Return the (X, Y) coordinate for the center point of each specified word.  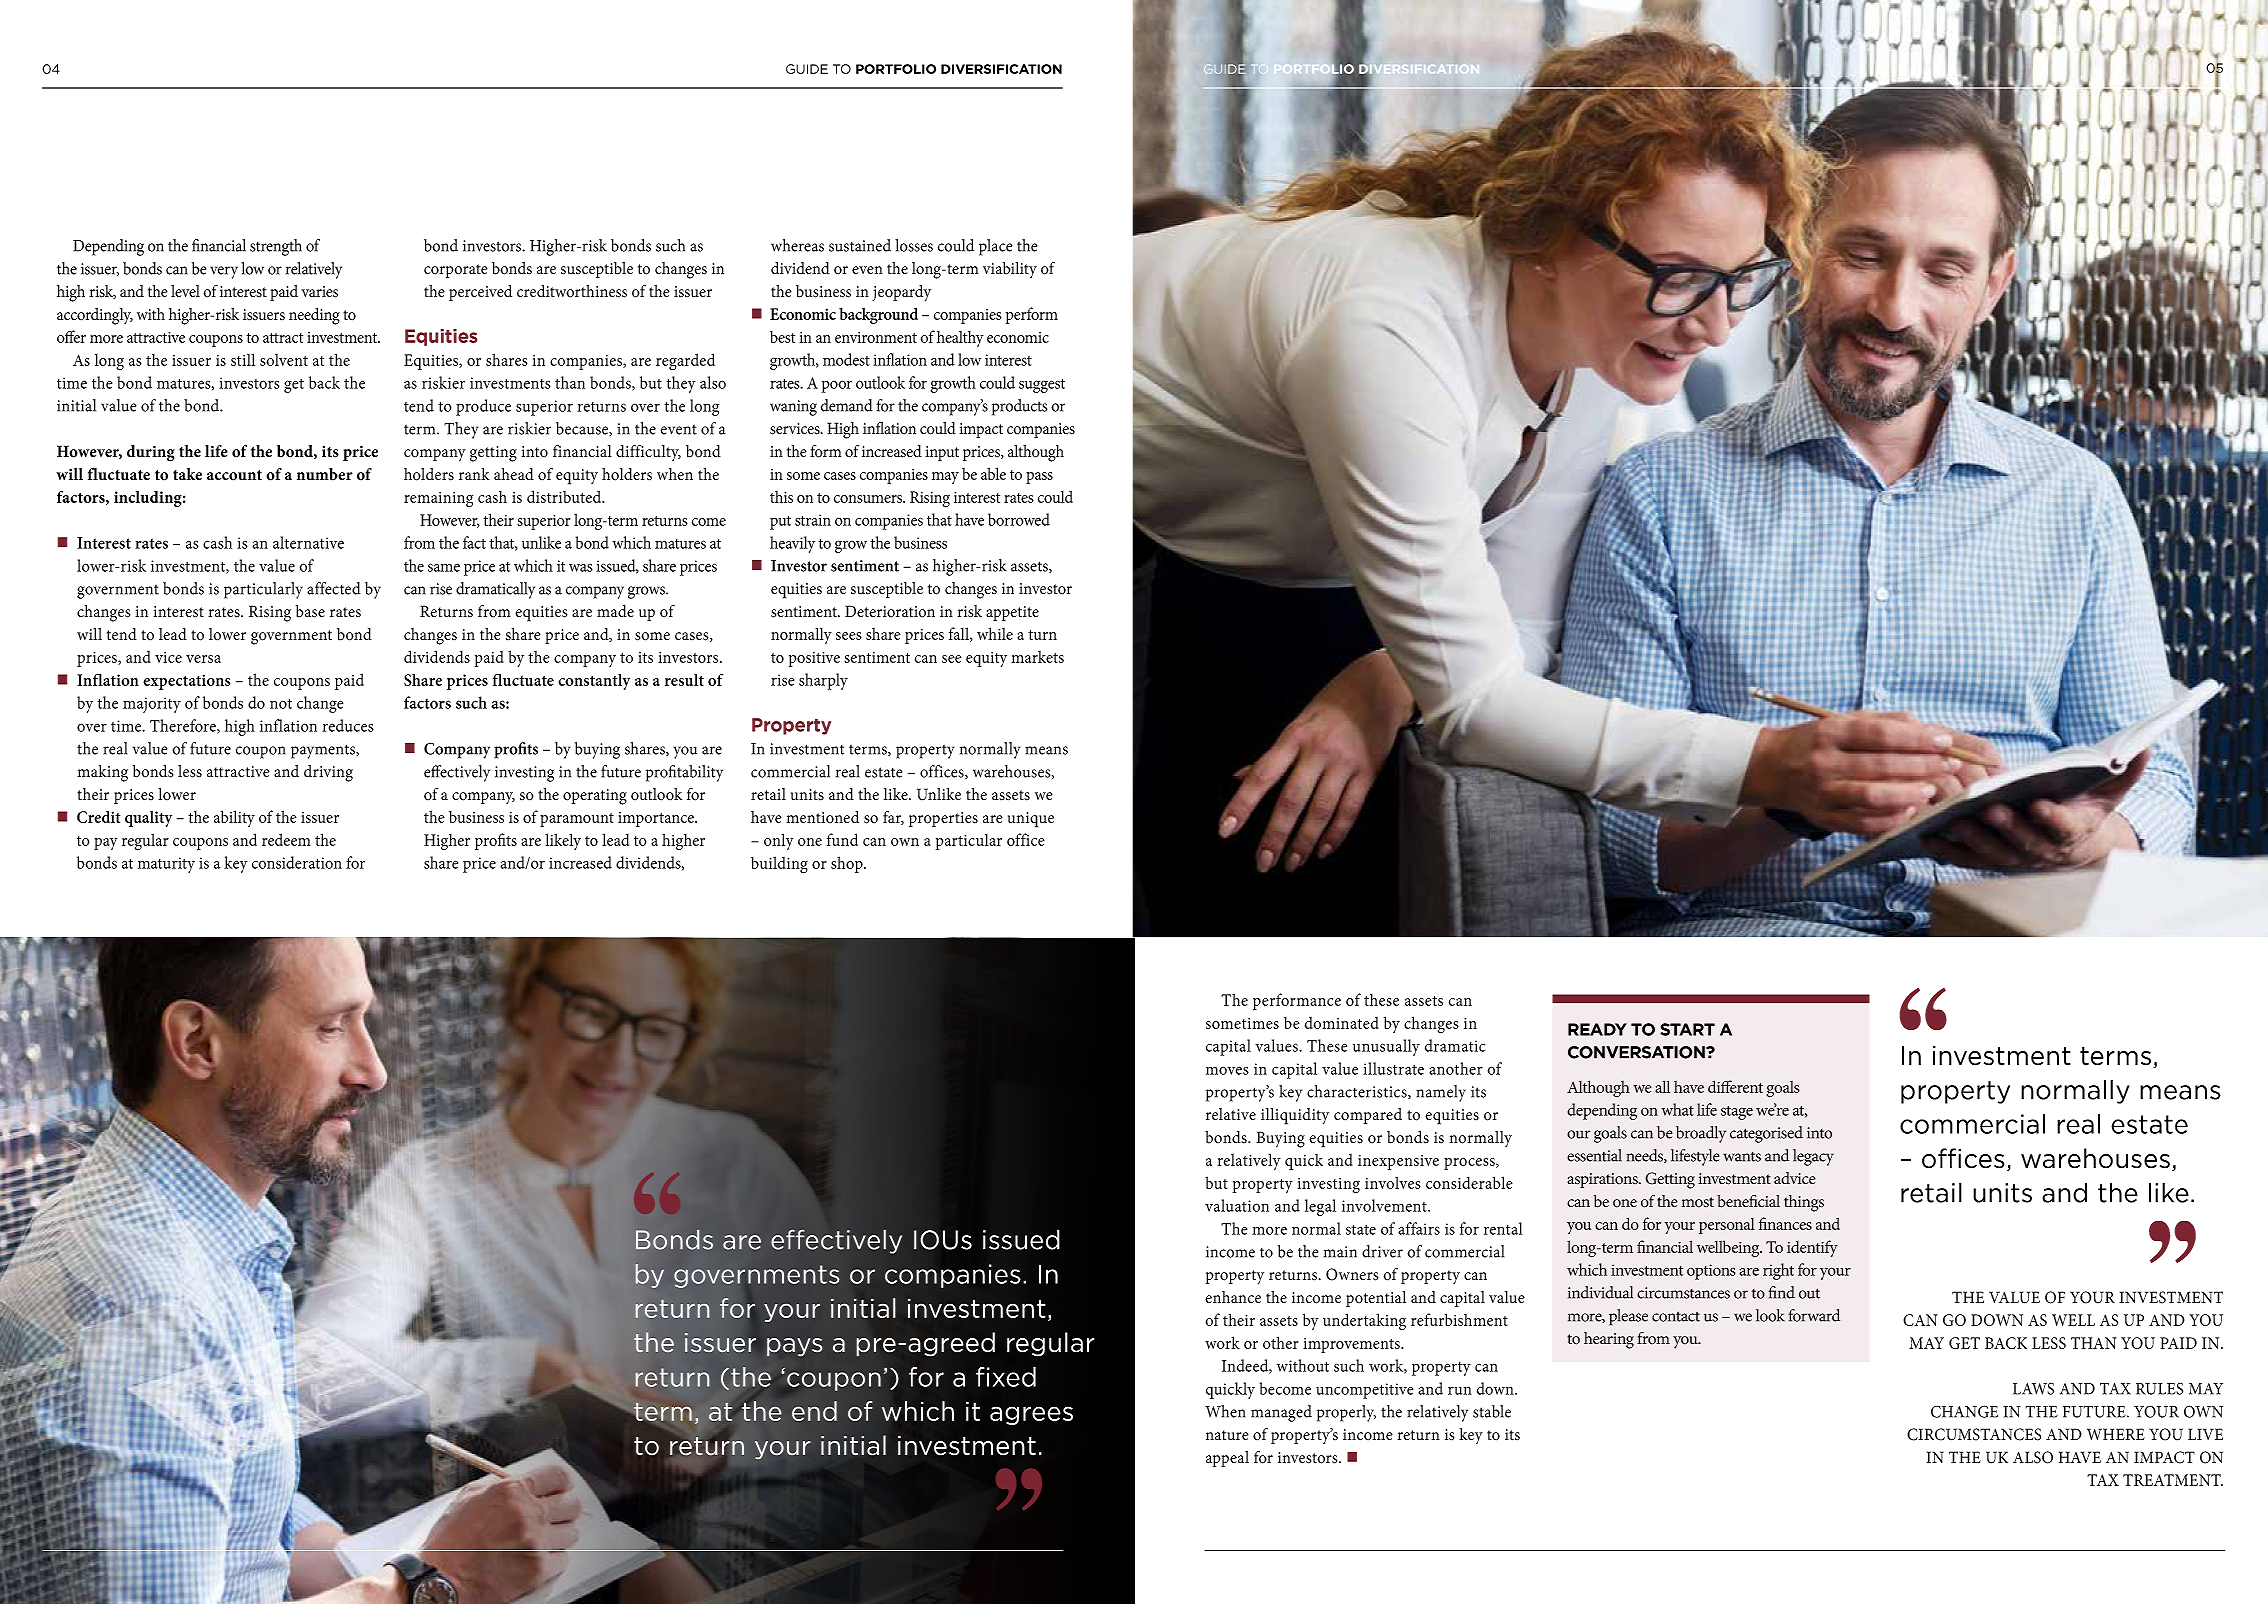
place (995, 247)
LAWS (2033, 1389)
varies (319, 292)
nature (1227, 1435)
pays (794, 1347)
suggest (1042, 386)
